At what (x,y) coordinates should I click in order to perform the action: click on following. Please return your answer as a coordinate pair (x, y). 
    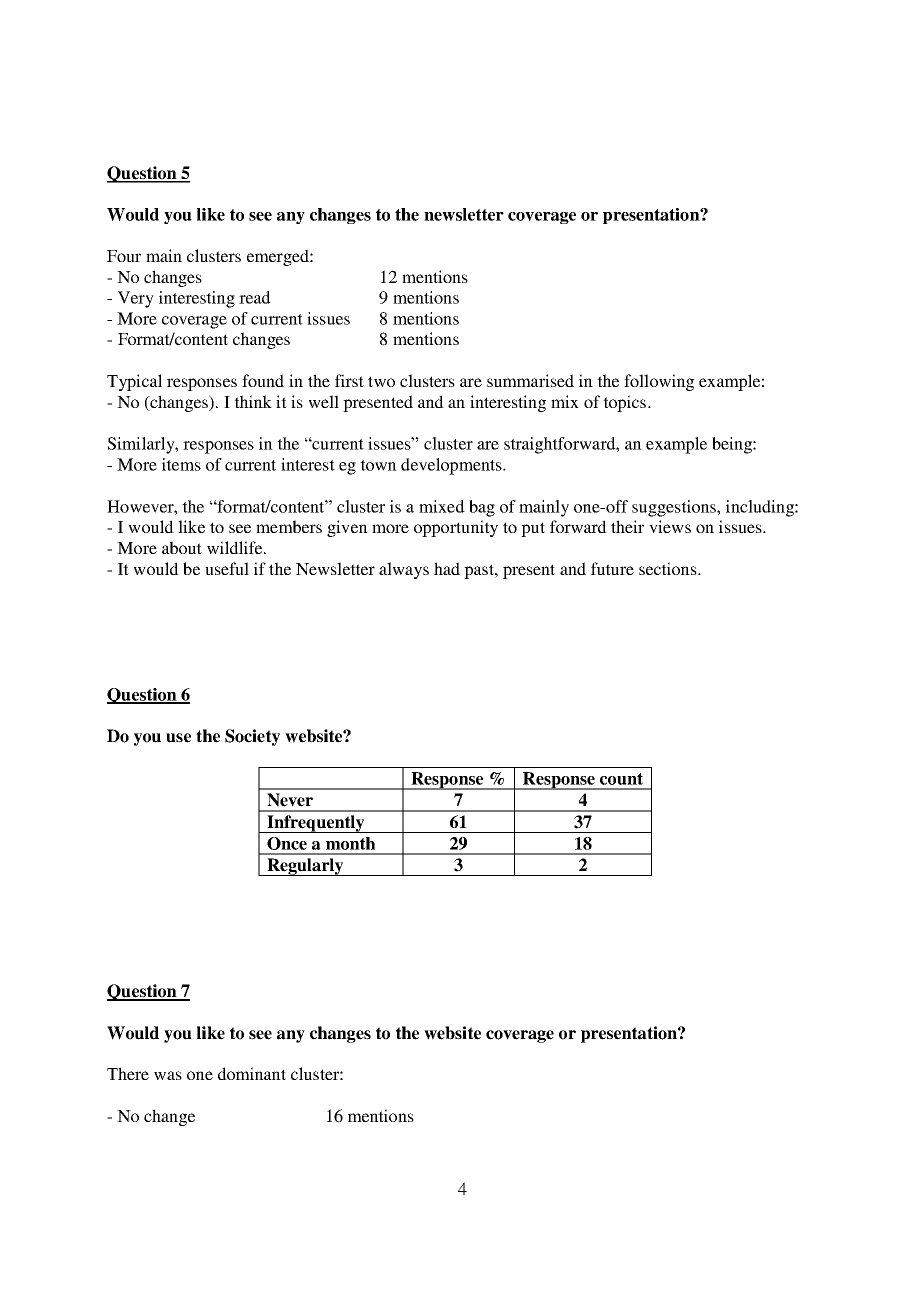
    Looking at the image, I should click on (659, 382).
